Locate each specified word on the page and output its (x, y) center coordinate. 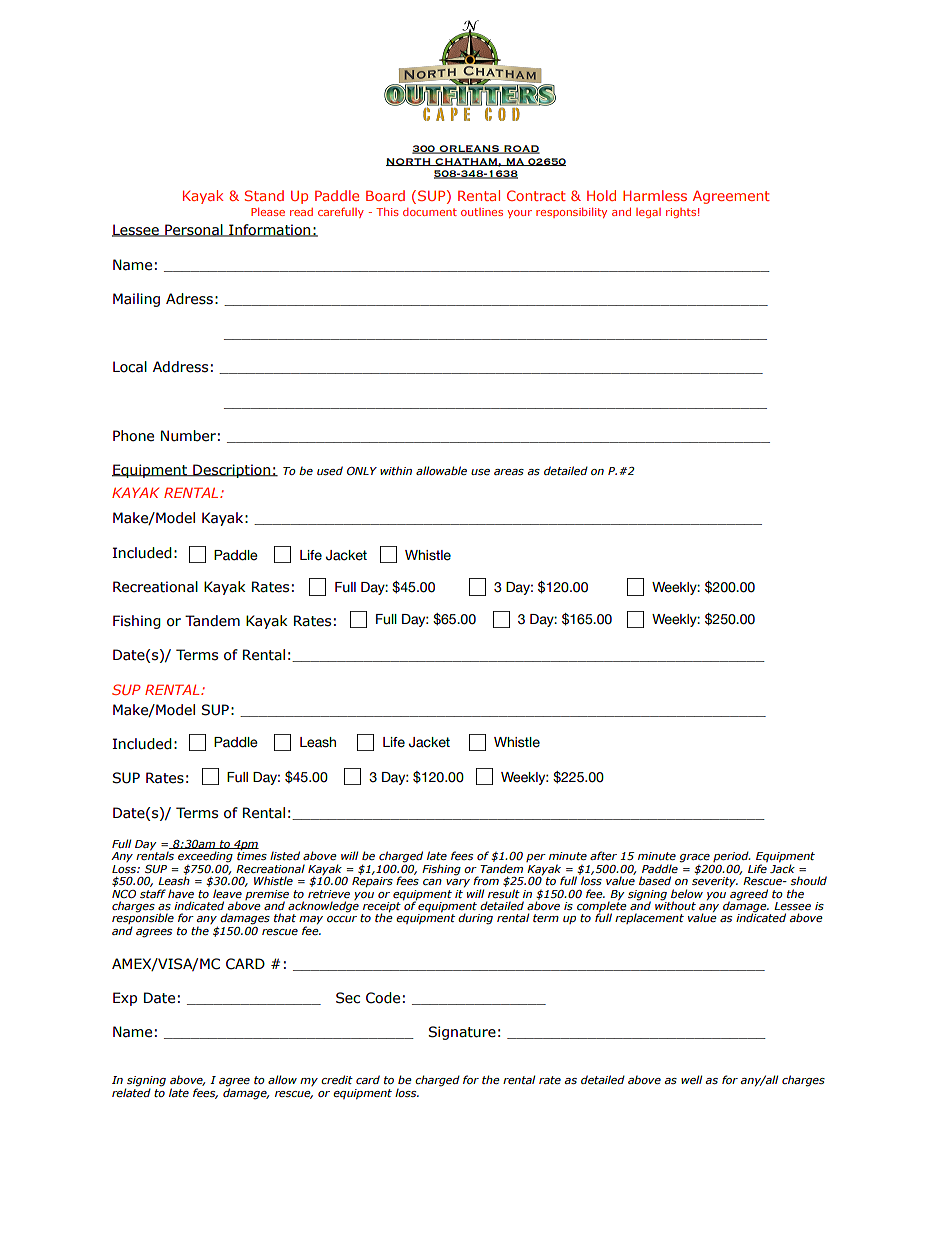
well (691, 1079)
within (396, 470)
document (430, 212)
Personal (194, 230)
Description (231, 471)
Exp (125, 999)
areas (509, 472)
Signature (462, 1033)
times (252, 856)
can (432, 882)
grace (694, 858)
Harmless (655, 195)
